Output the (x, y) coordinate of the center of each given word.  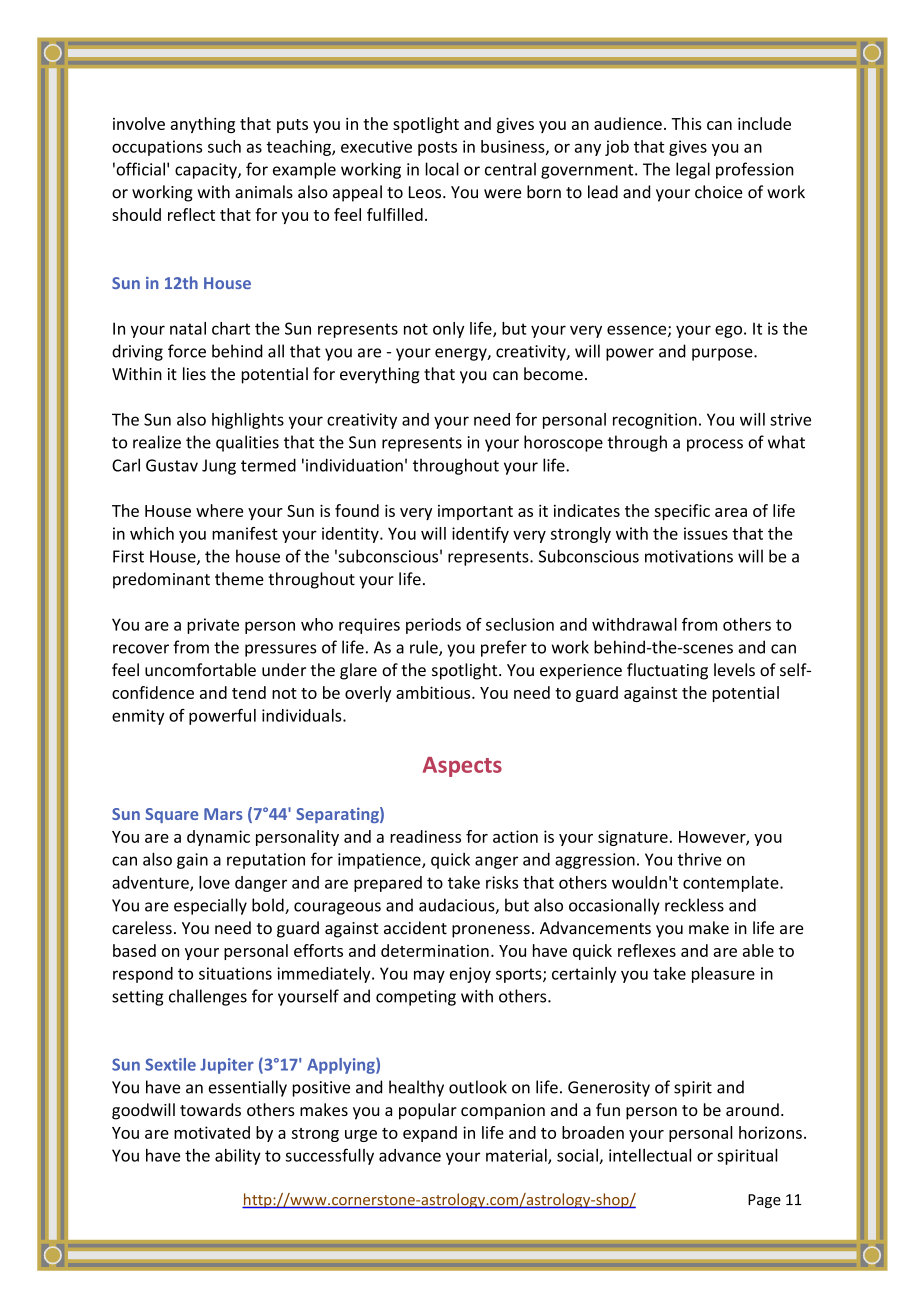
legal (693, 170)
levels (734, 670)
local (442, 169)
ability (238, 1157)
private (213, 626)
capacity (207, 171)
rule (425, 648)
